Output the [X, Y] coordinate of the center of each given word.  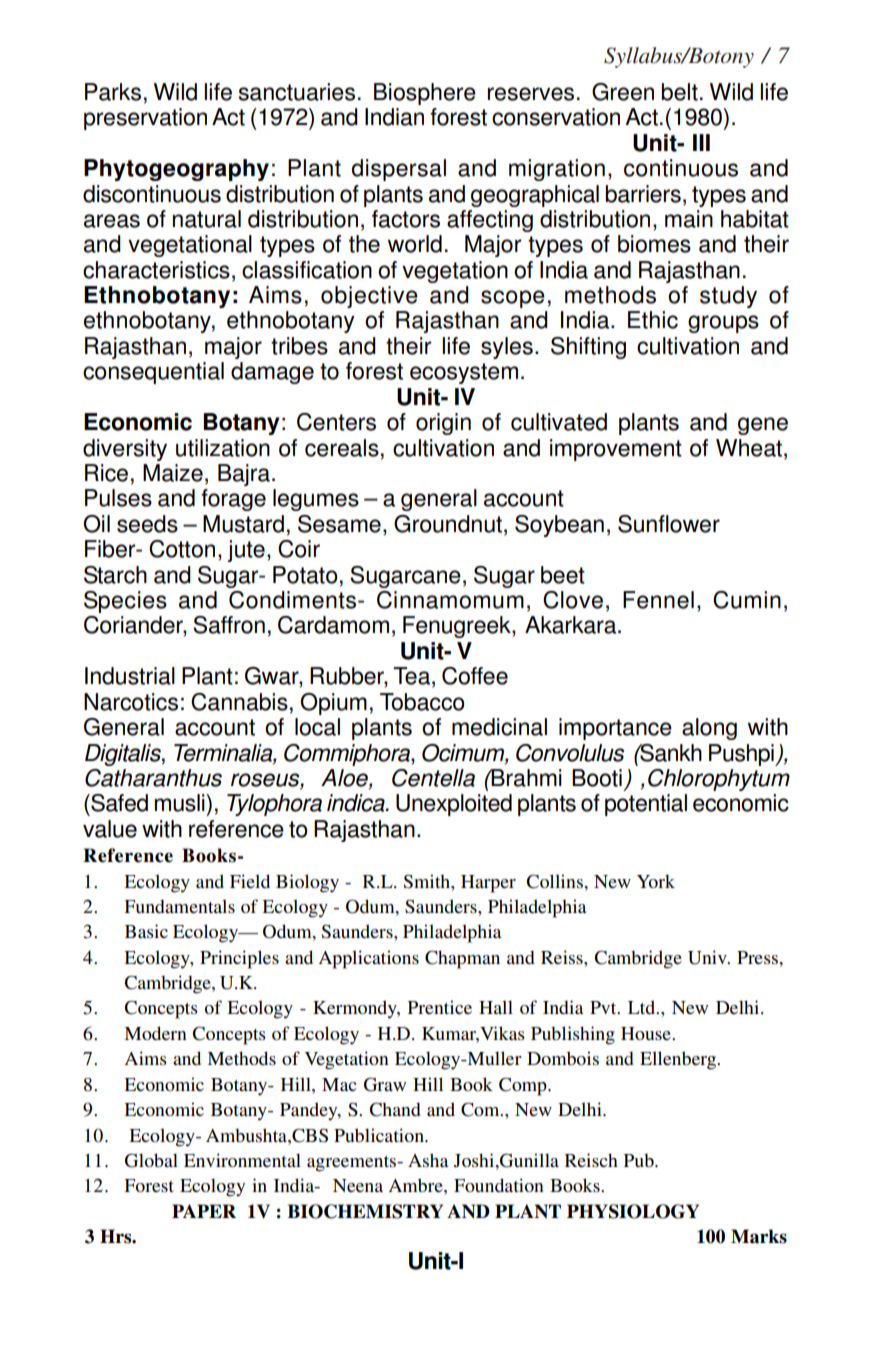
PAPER [204, 1211]
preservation [145, 119]
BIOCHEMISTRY [365, 1211]
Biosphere [425, 94]
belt [679, 92]
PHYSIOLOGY [633, 1211]
